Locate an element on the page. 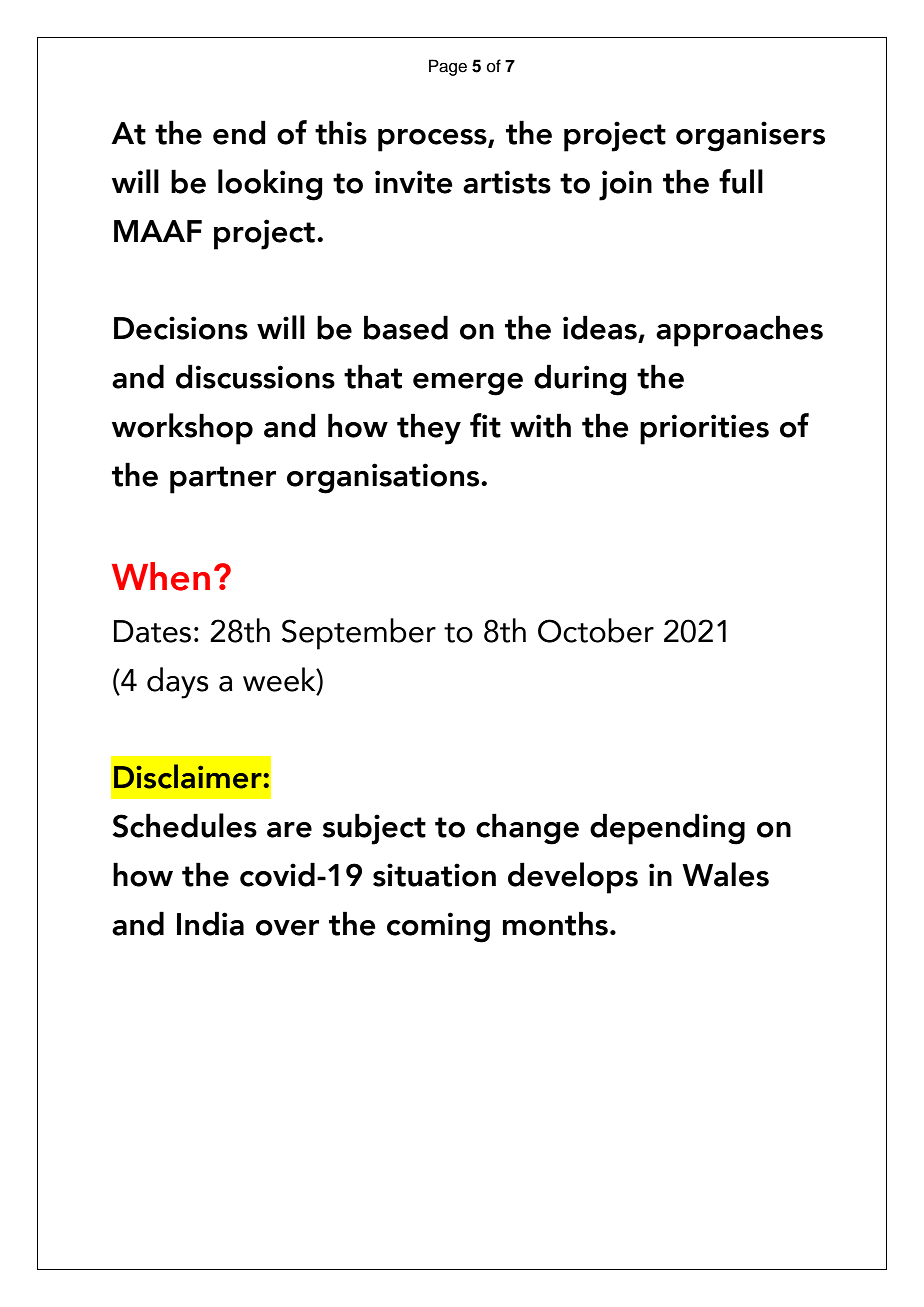  priorities is located at coordinates (704, 429).
